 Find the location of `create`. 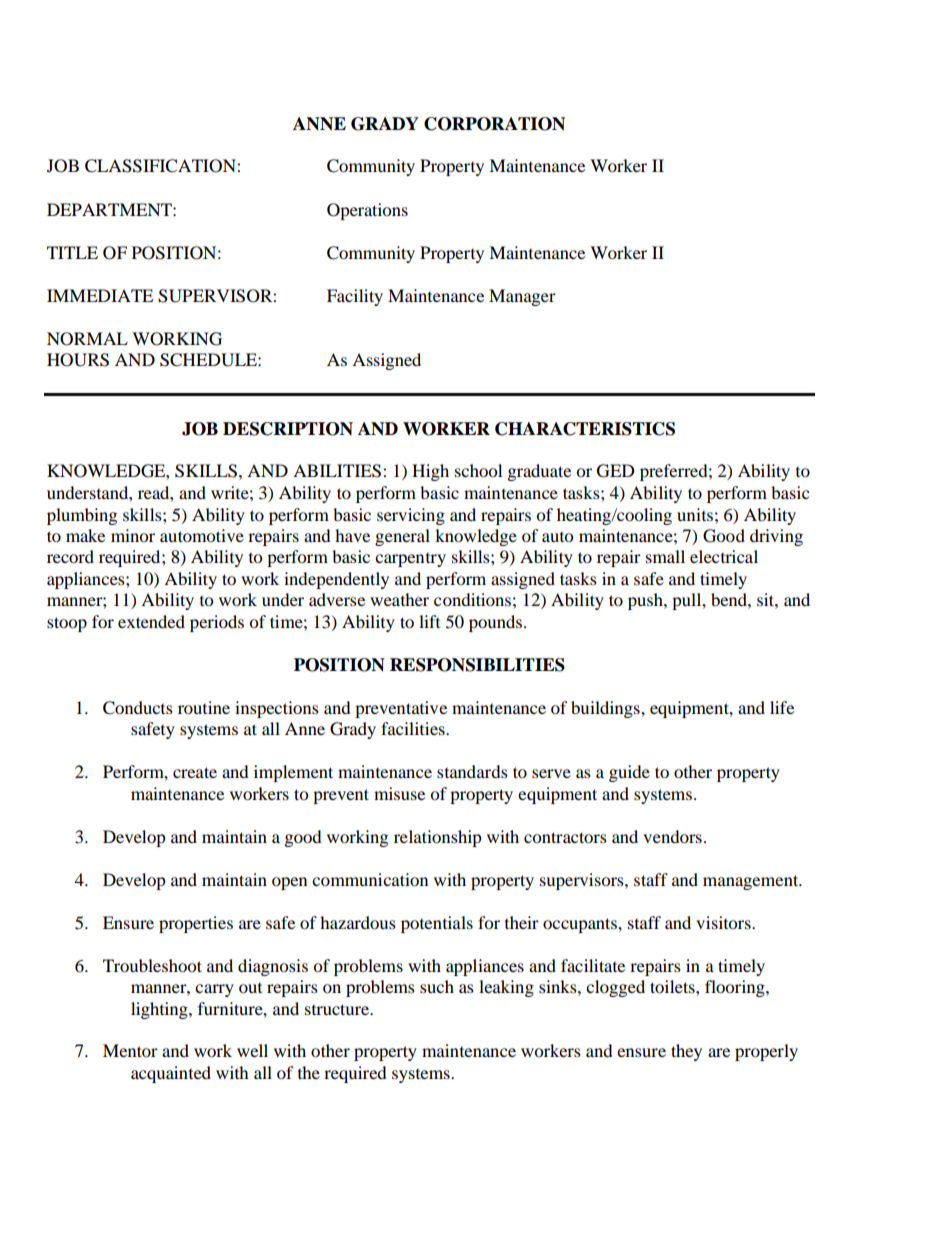

create is located at coordinates (195, 772).
